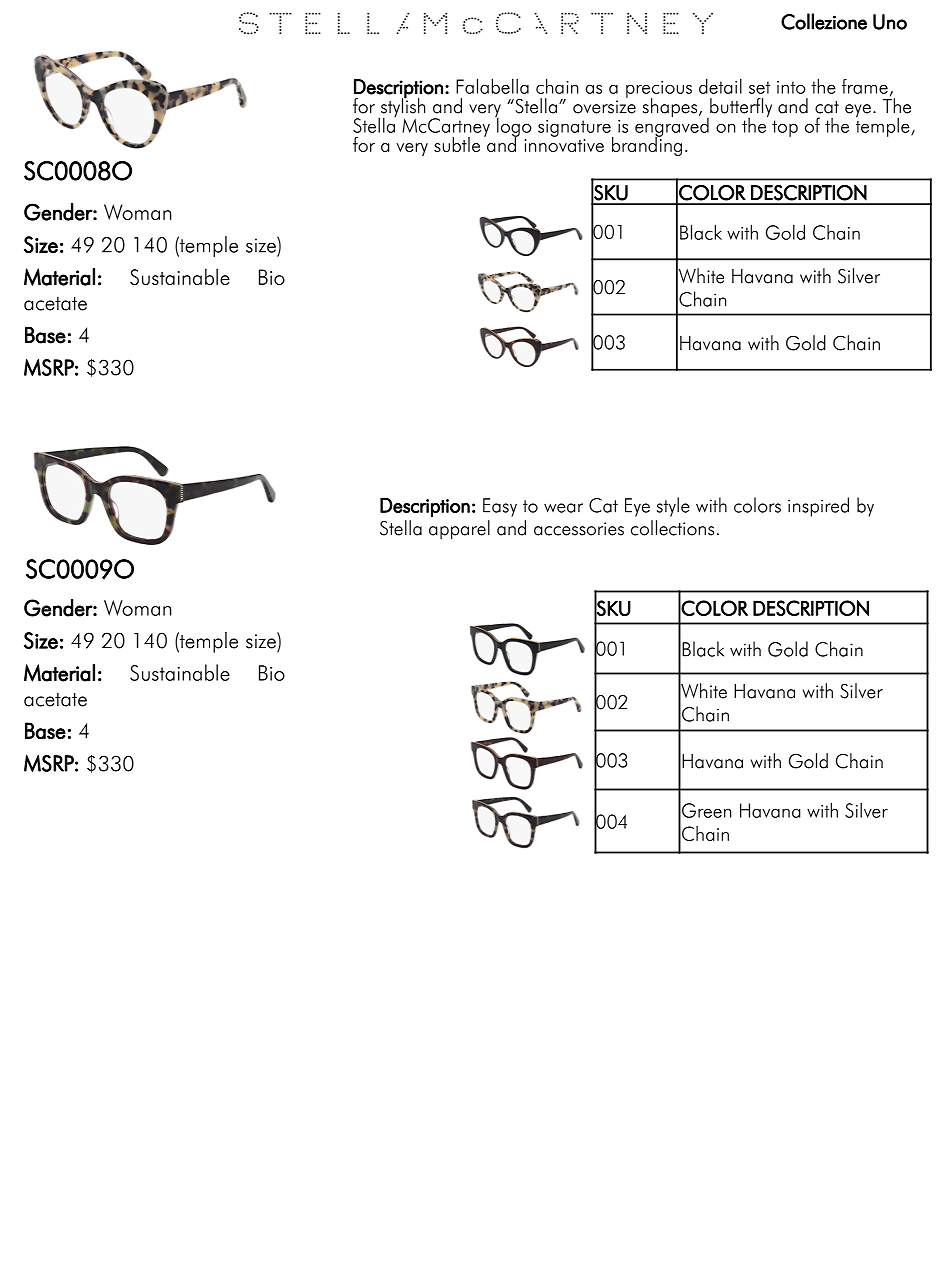 The height and width of the image is (1270, 952). Describe the element at coordinates (647, 145) in the image. I see `branding` at that location.
